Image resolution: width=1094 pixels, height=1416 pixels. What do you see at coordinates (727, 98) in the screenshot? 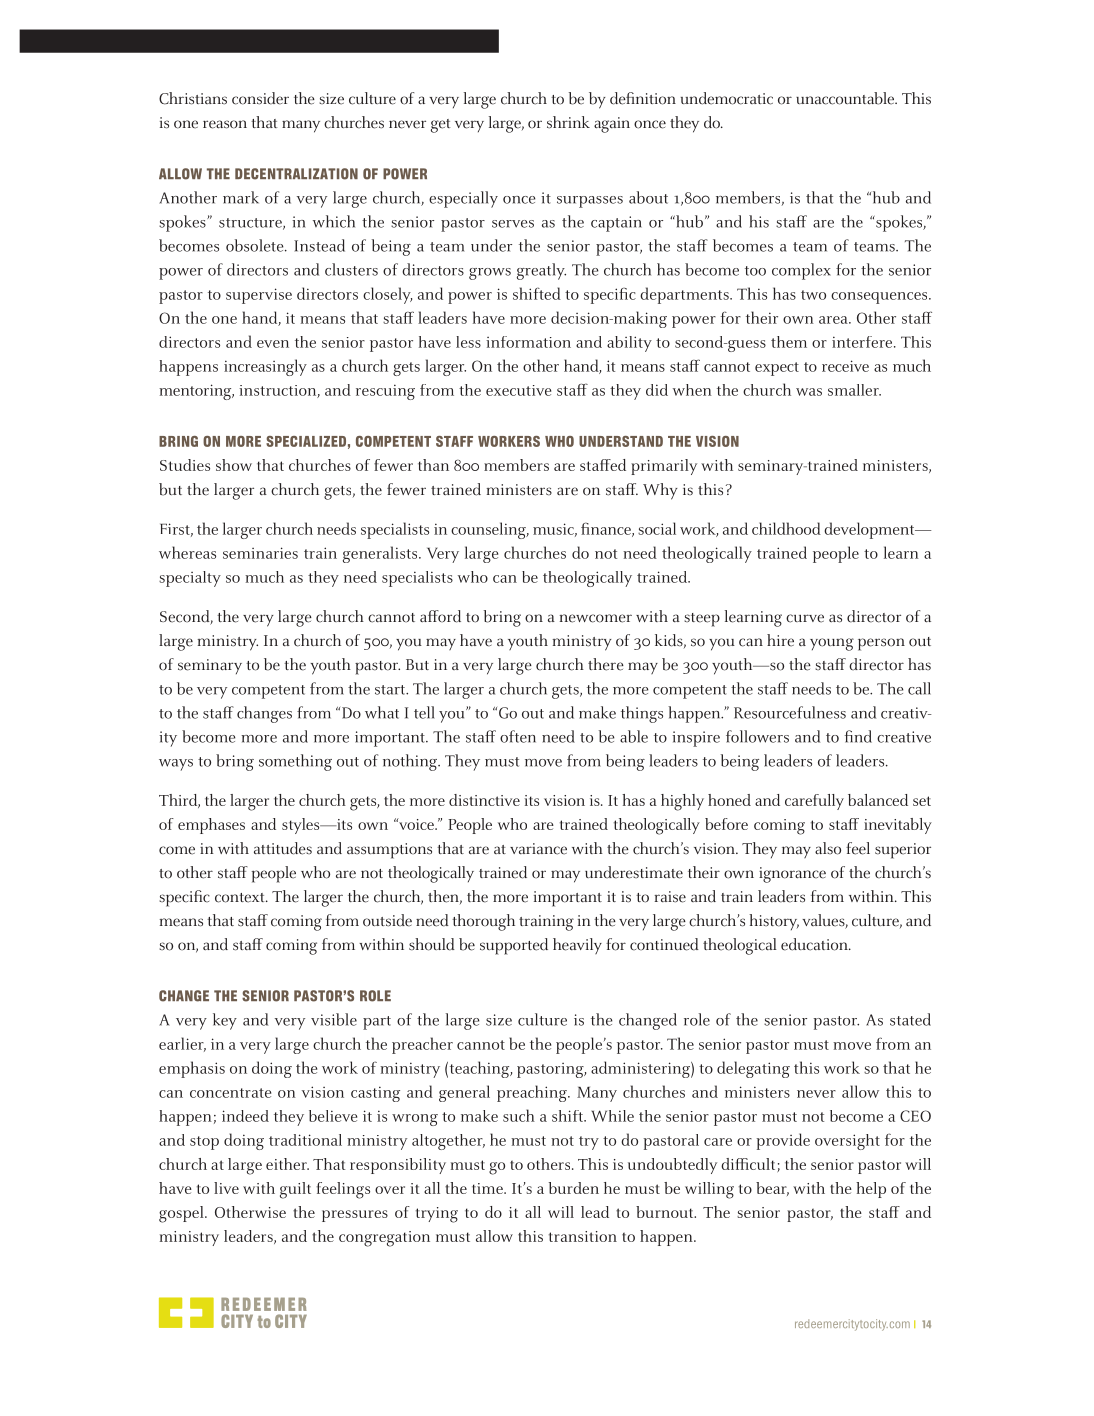
I see `undemocratic` at bounding box center [727, 98].
